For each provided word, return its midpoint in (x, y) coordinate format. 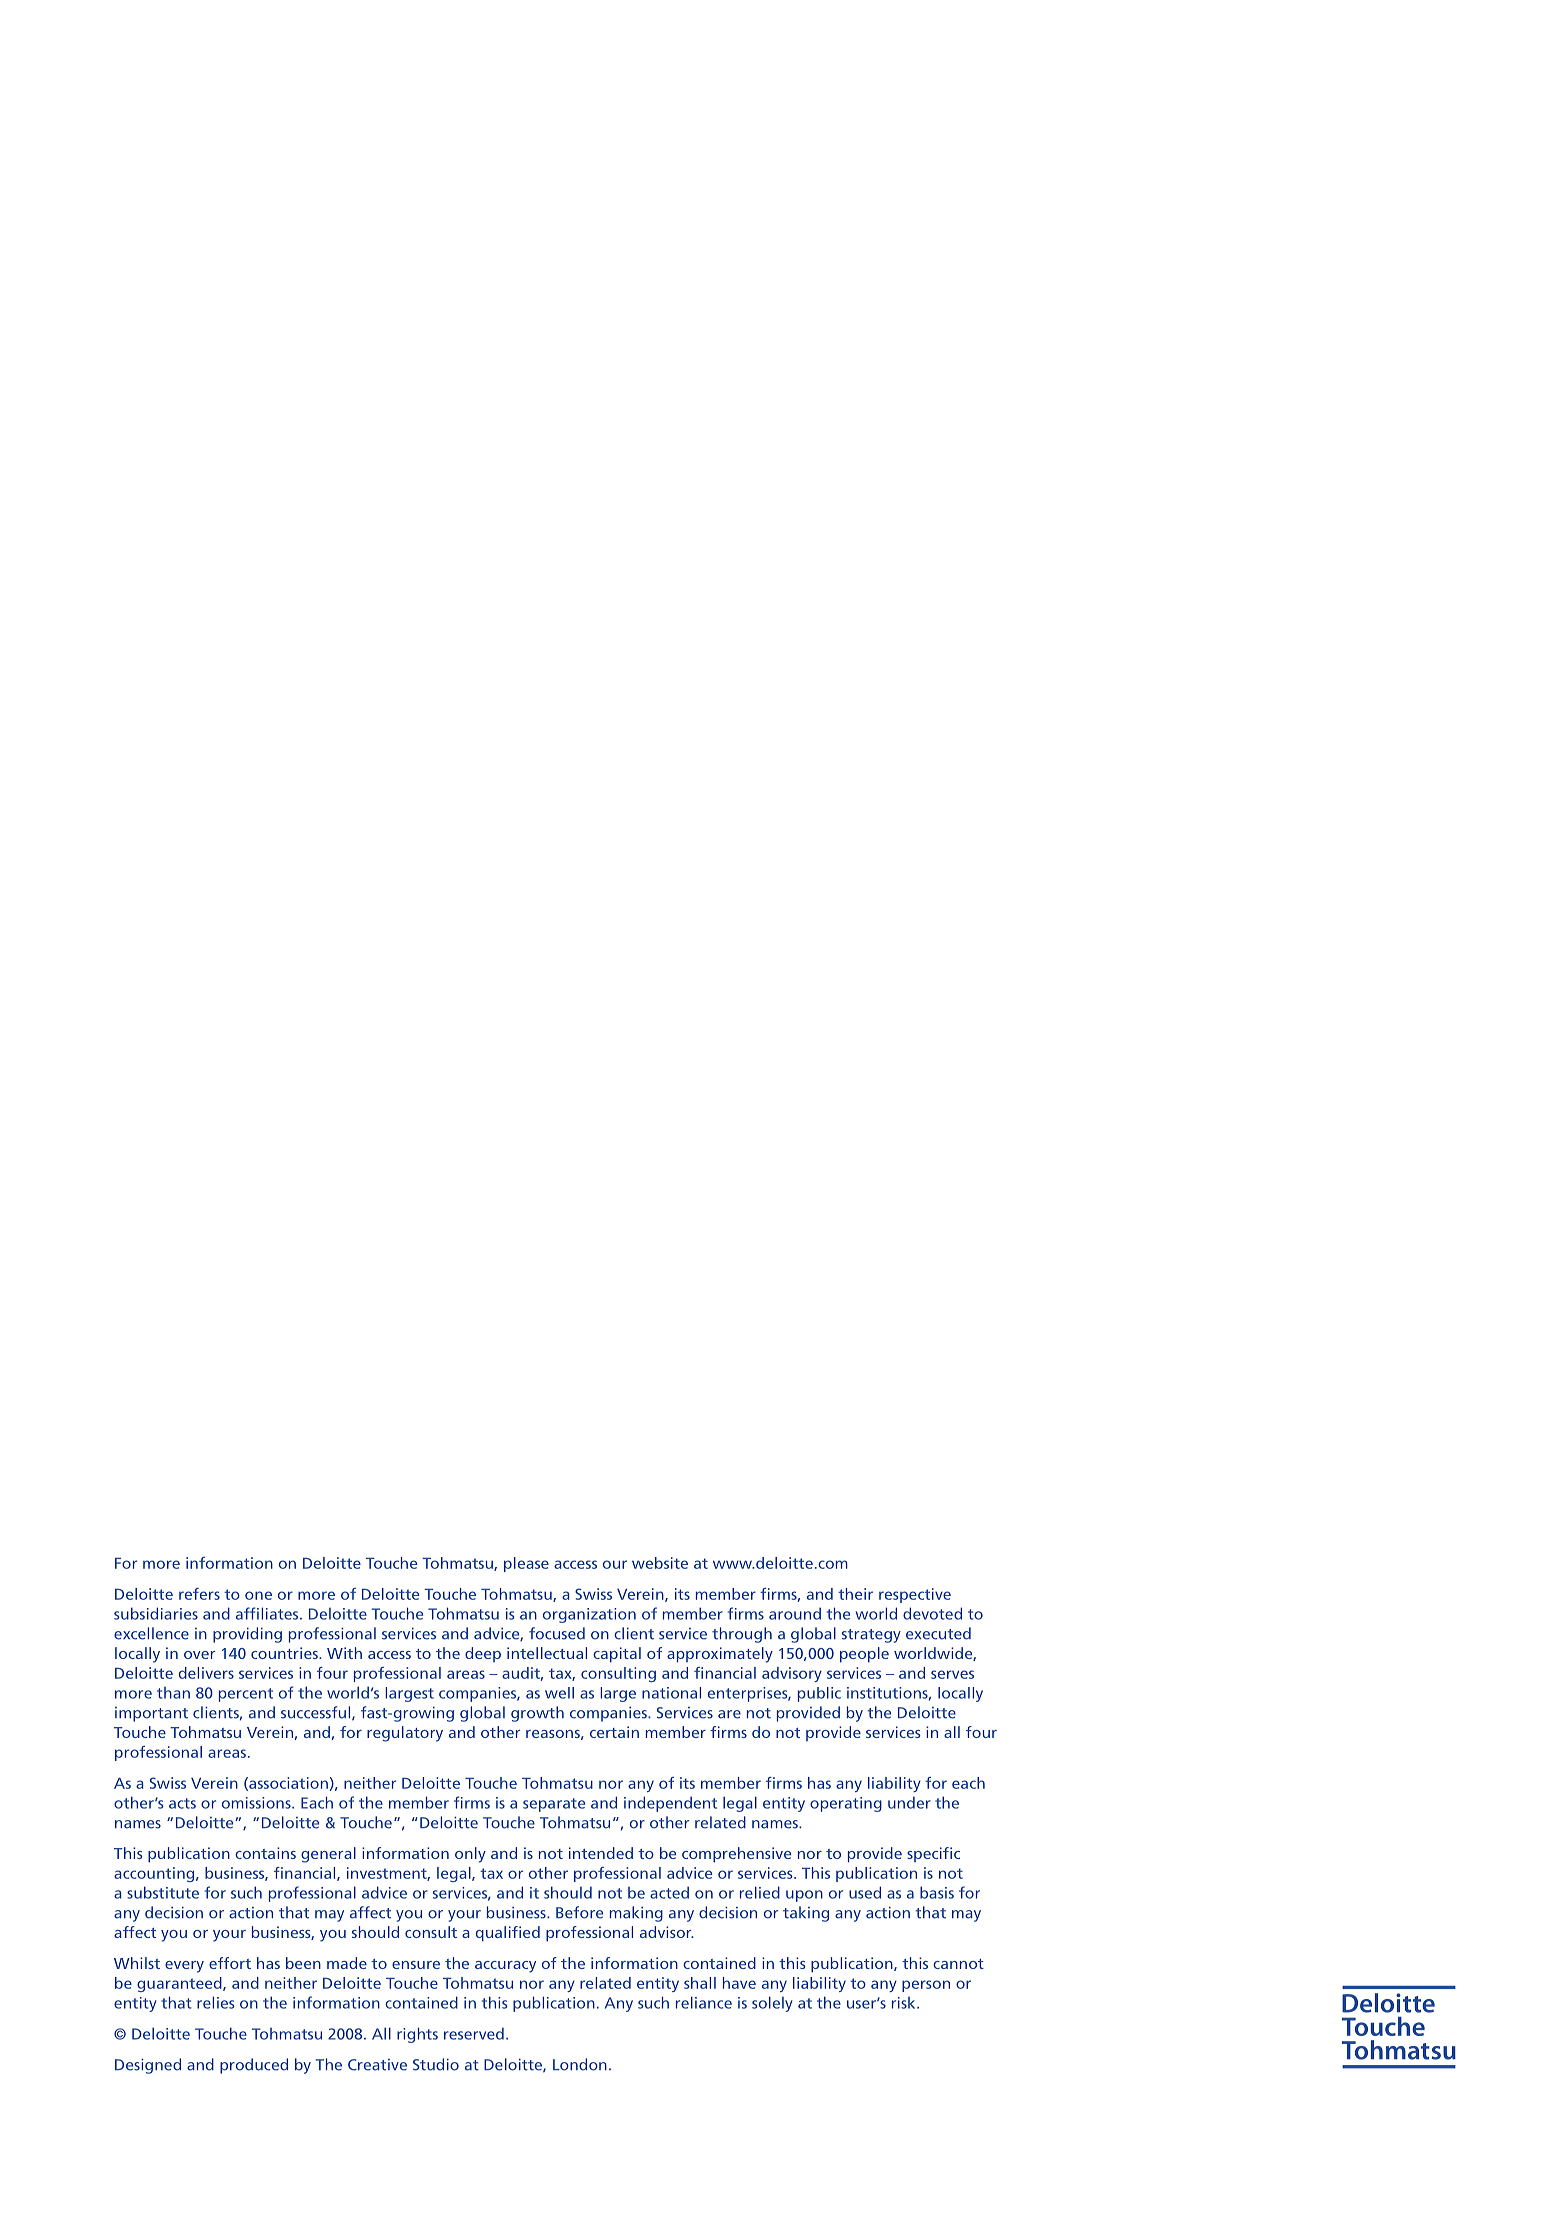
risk (905, 2003)
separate (554, 1805)
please (526, 1564)
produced (254, 2066)
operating (846, 1804)
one (258, 1595)
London (580, 2064)
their (855, 1594)
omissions (257, 1803)
